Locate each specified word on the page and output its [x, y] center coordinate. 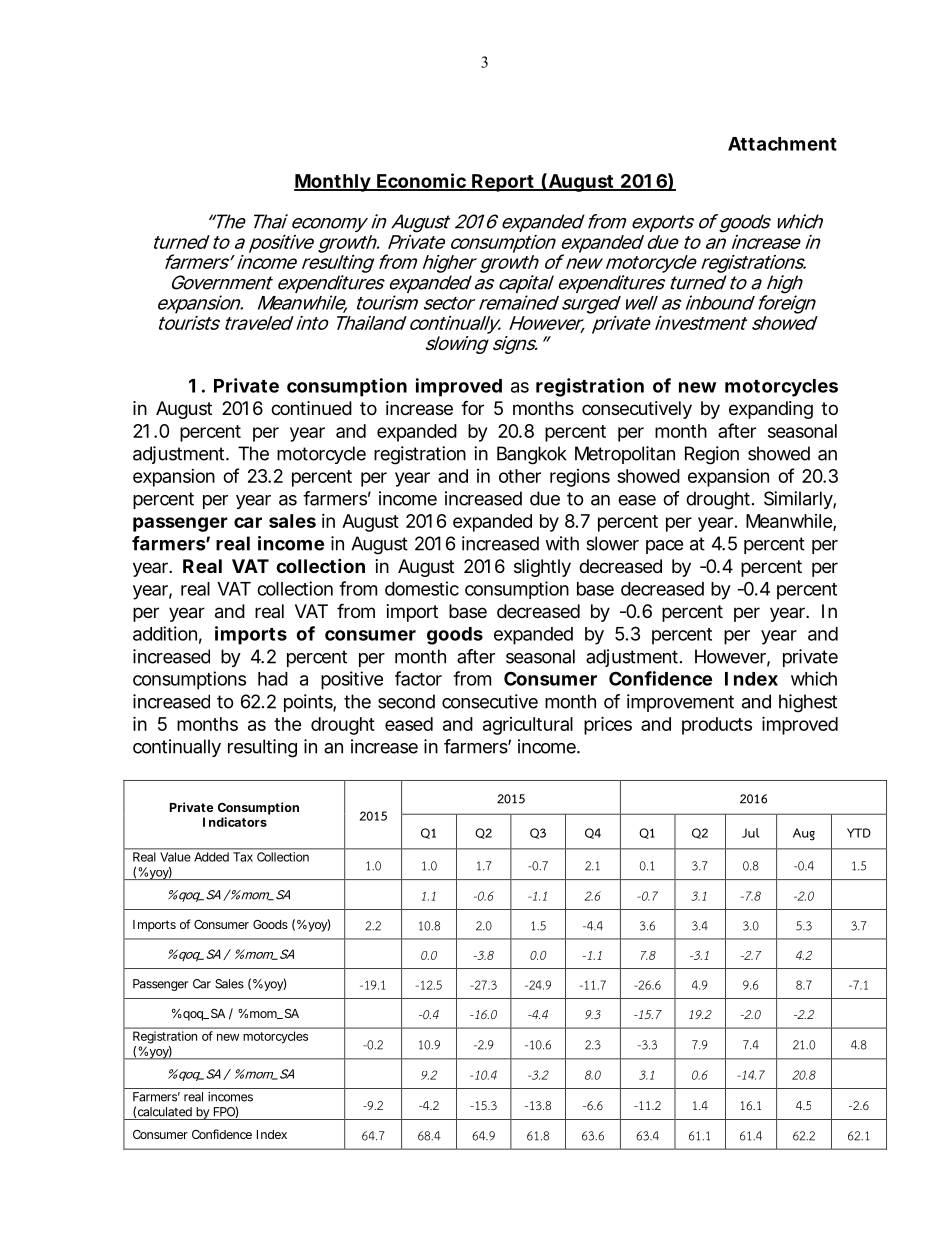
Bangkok [532, 455]
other [520, 476]
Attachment [782, 144]
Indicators [235, 822]
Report [502, 183]
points [309, 703]
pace [664, 547]
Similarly [798, 500]
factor [418, 678]
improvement [680, 703]
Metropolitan [625, 455]
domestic [422, 588]
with [562, 543]
